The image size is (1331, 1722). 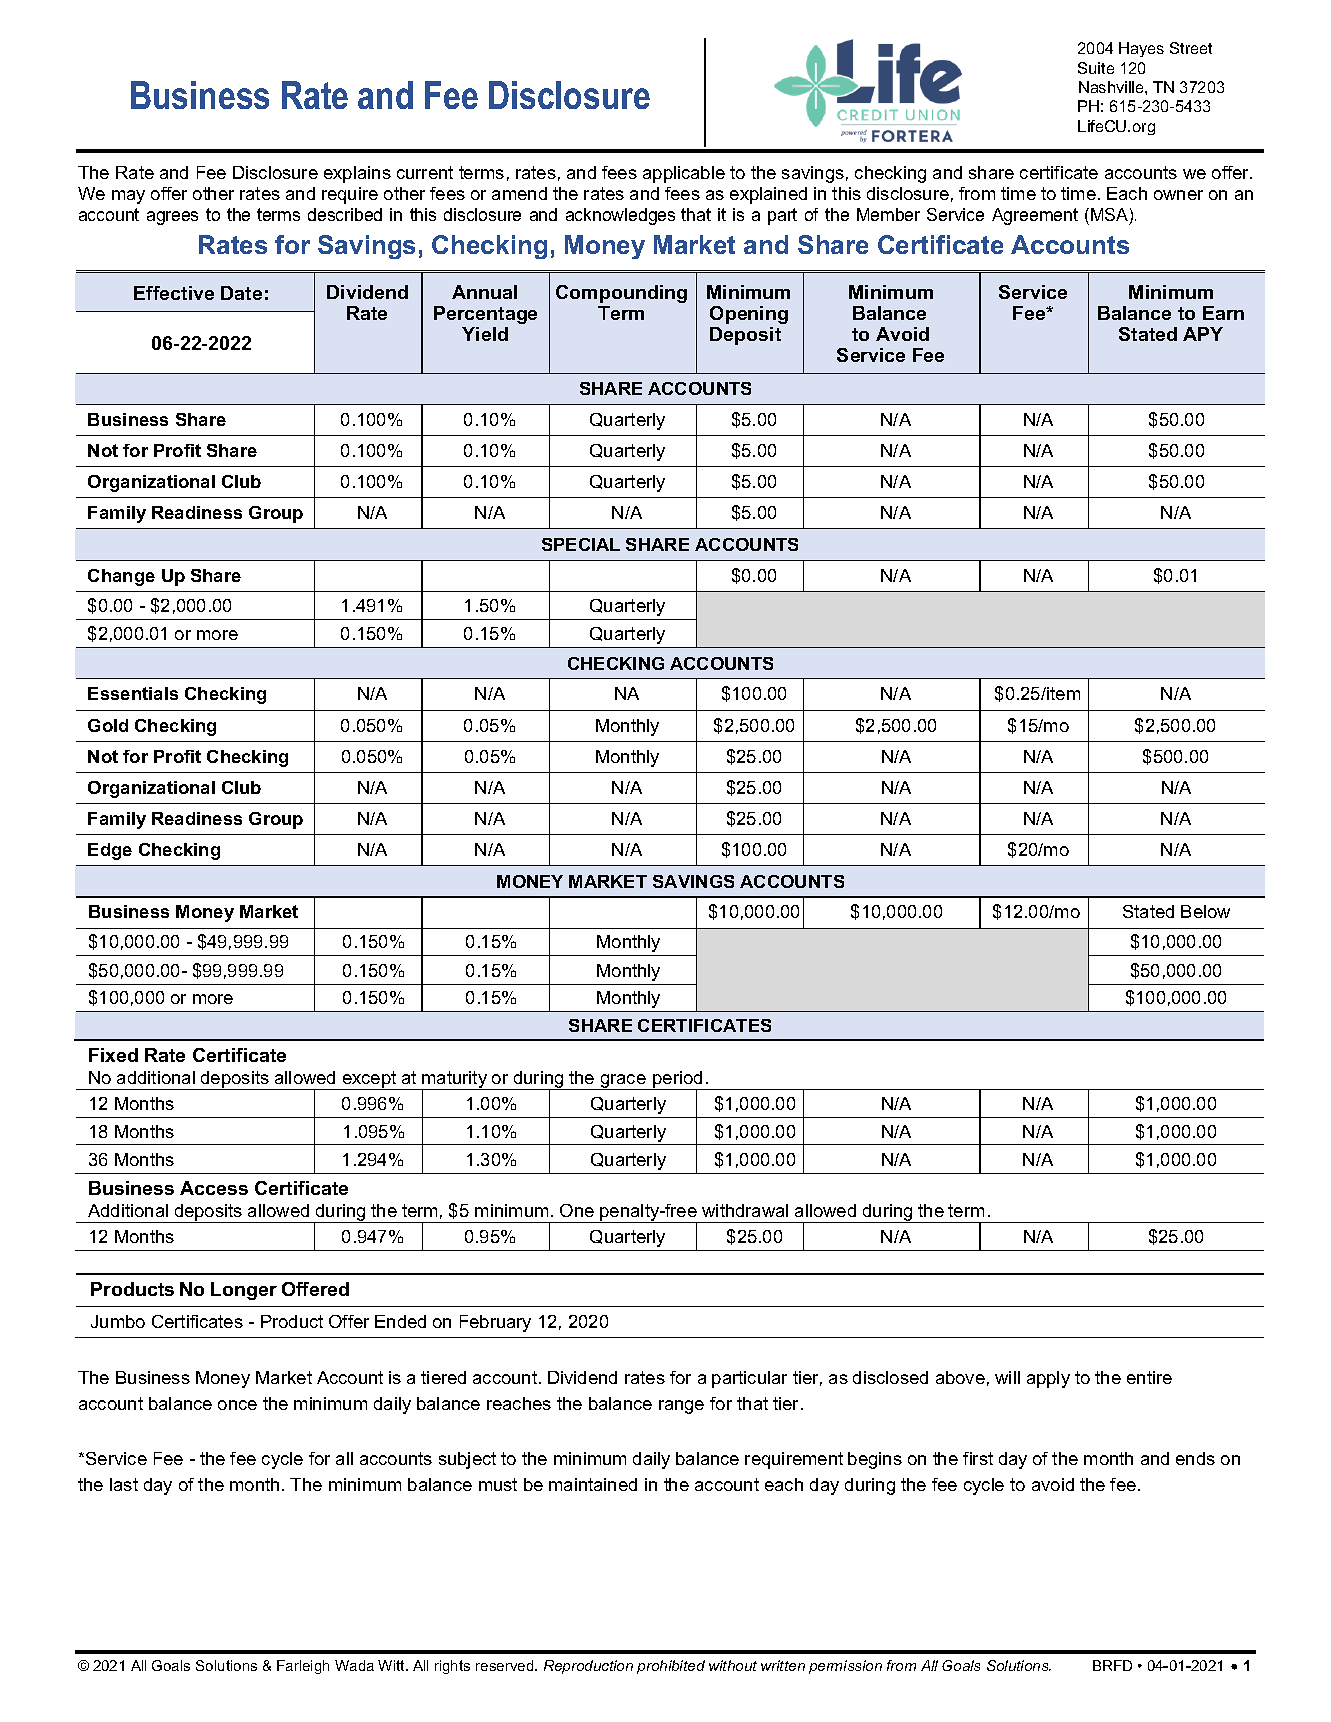 What do you see at coordinates (684, 174) in the page?
I see `applicable` at bounding box center [684, 174].
